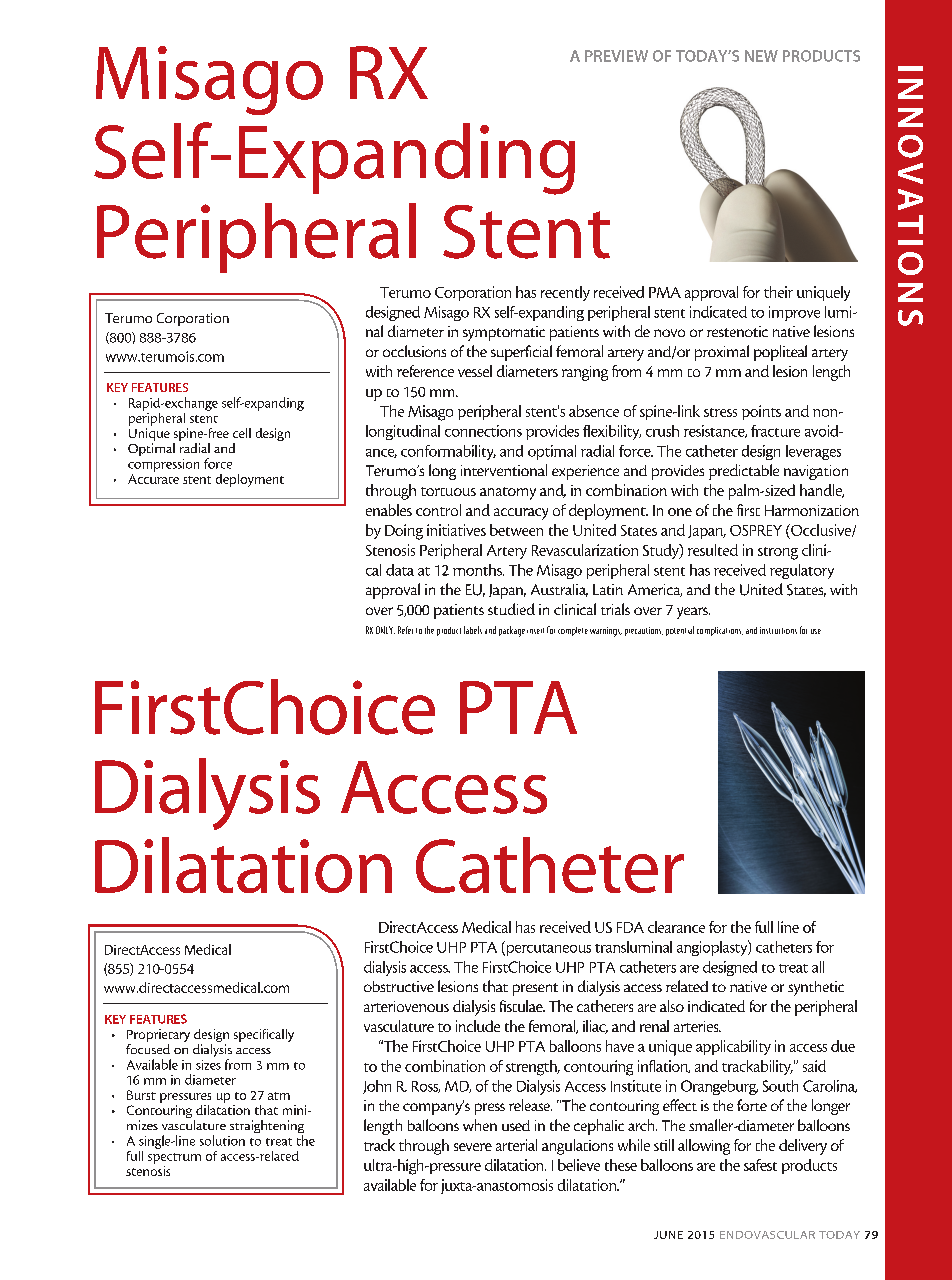 Image resolution: width=952 pixels, height=1280 pixels. What do you see at coordinates (778, 630) in the screenshot?
I see `instructions` at bounding box center [778, 630].
